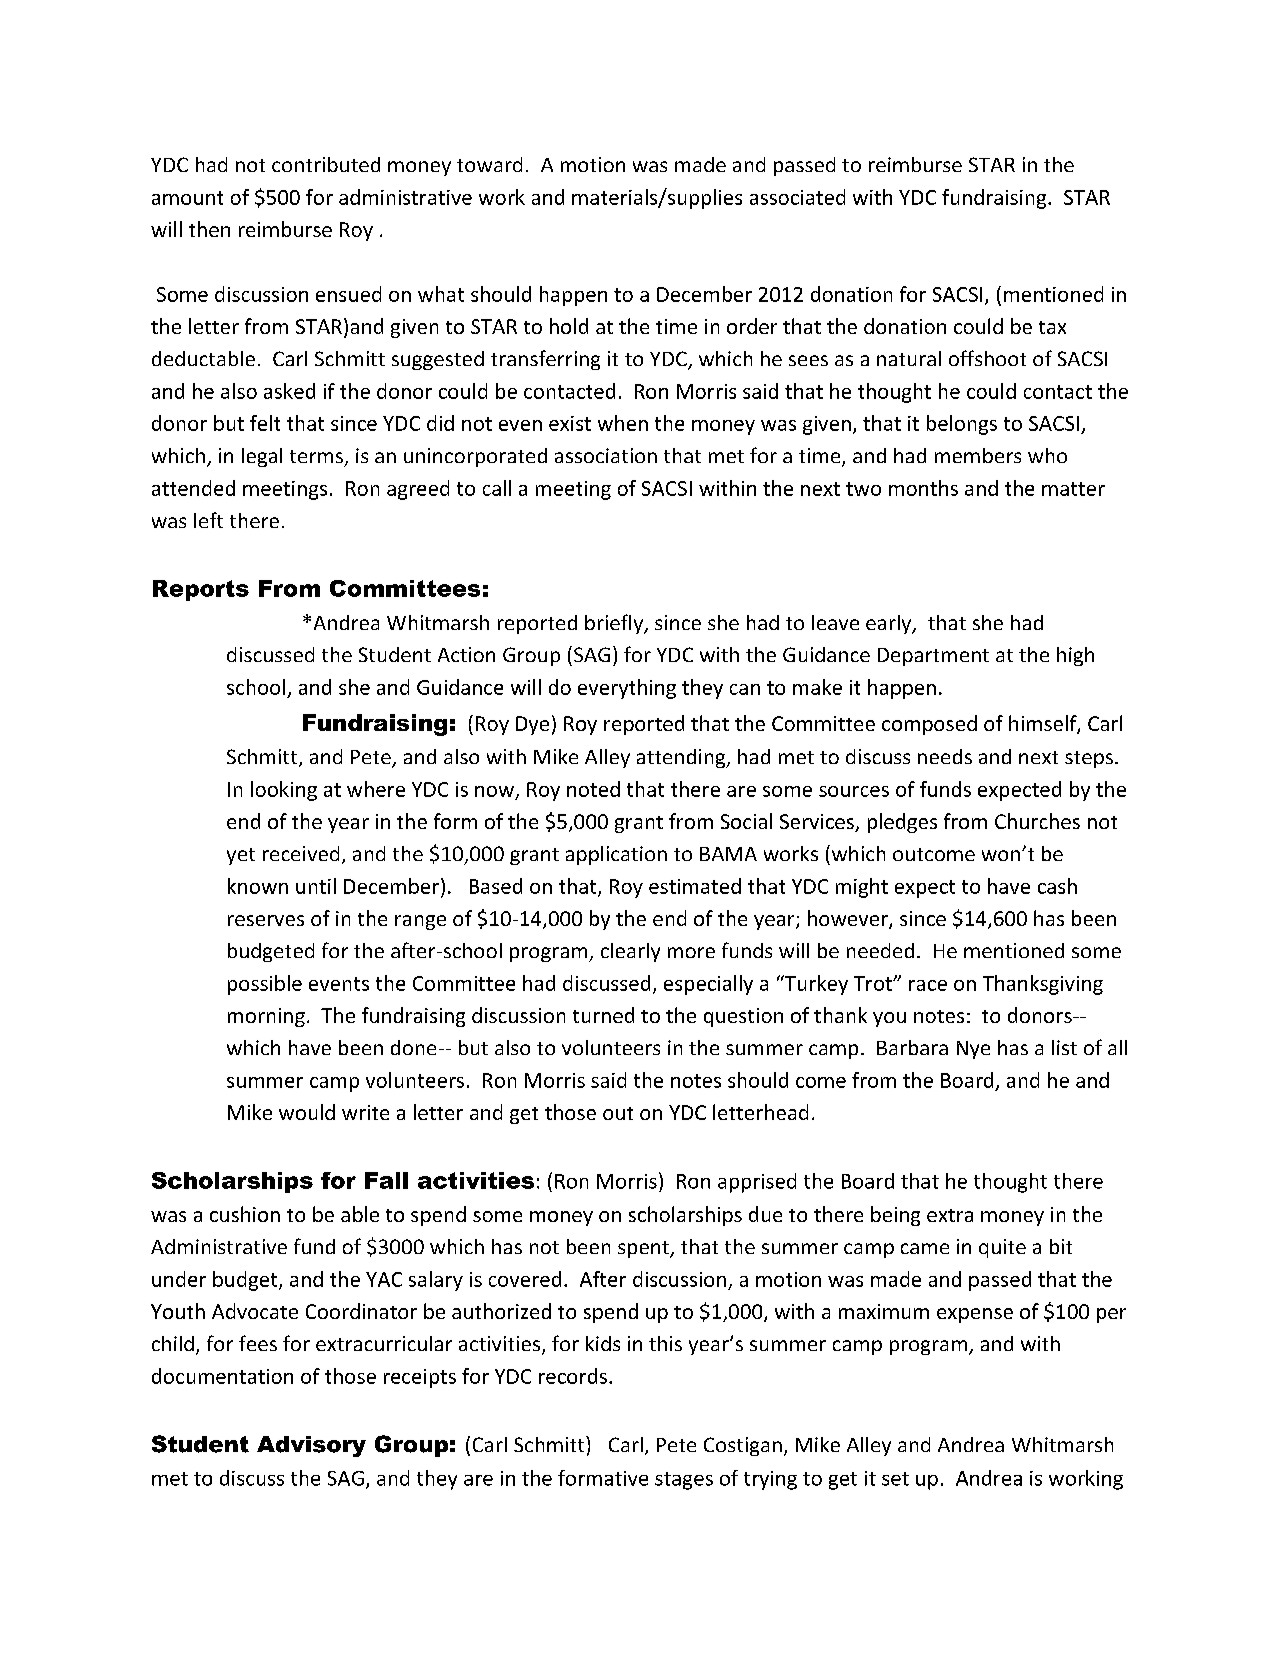 The width and height of the screenshot is (1281, 1658). I want to click on Churches, so click(1037, 821).
